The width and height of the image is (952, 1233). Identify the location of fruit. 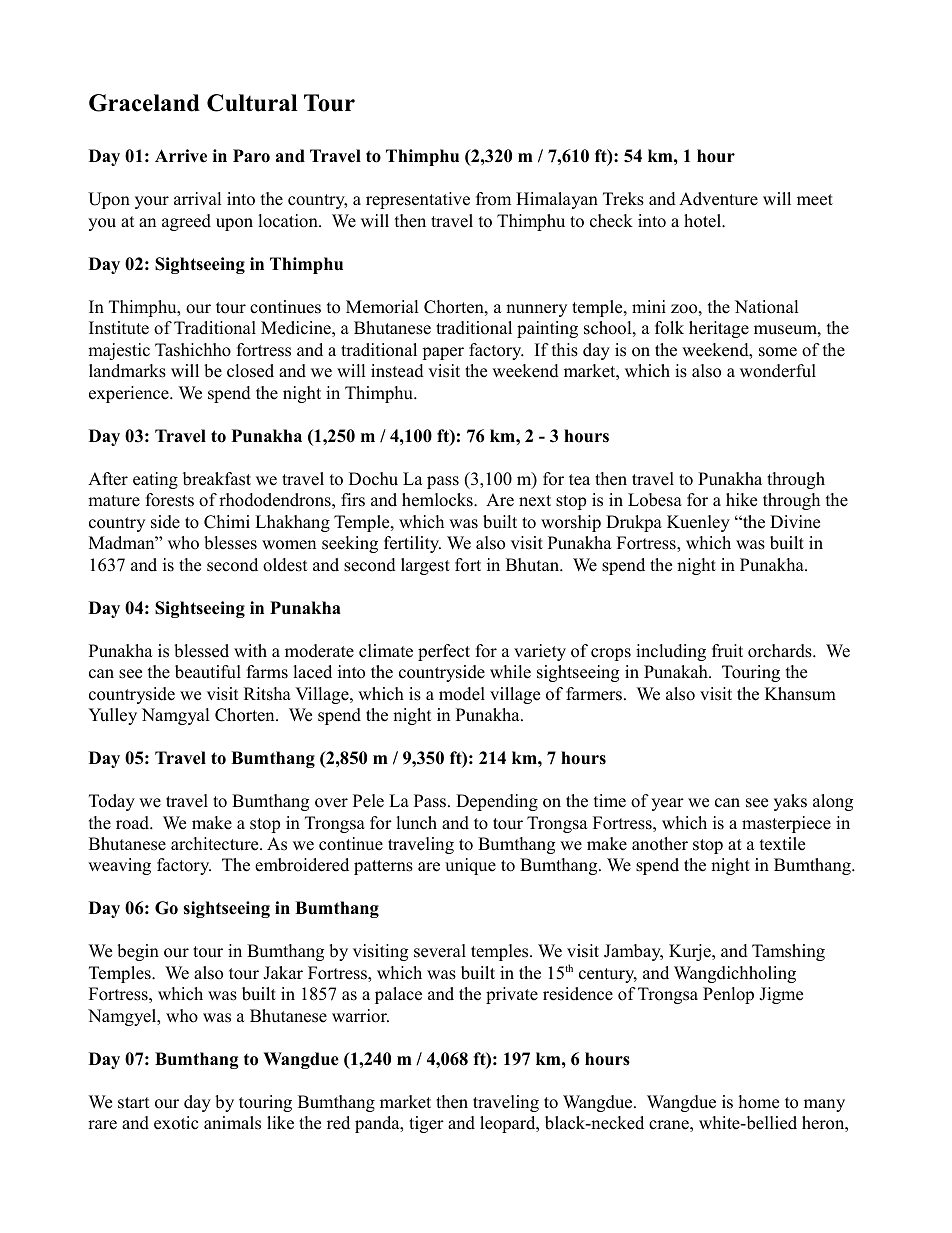
(727, 651).
